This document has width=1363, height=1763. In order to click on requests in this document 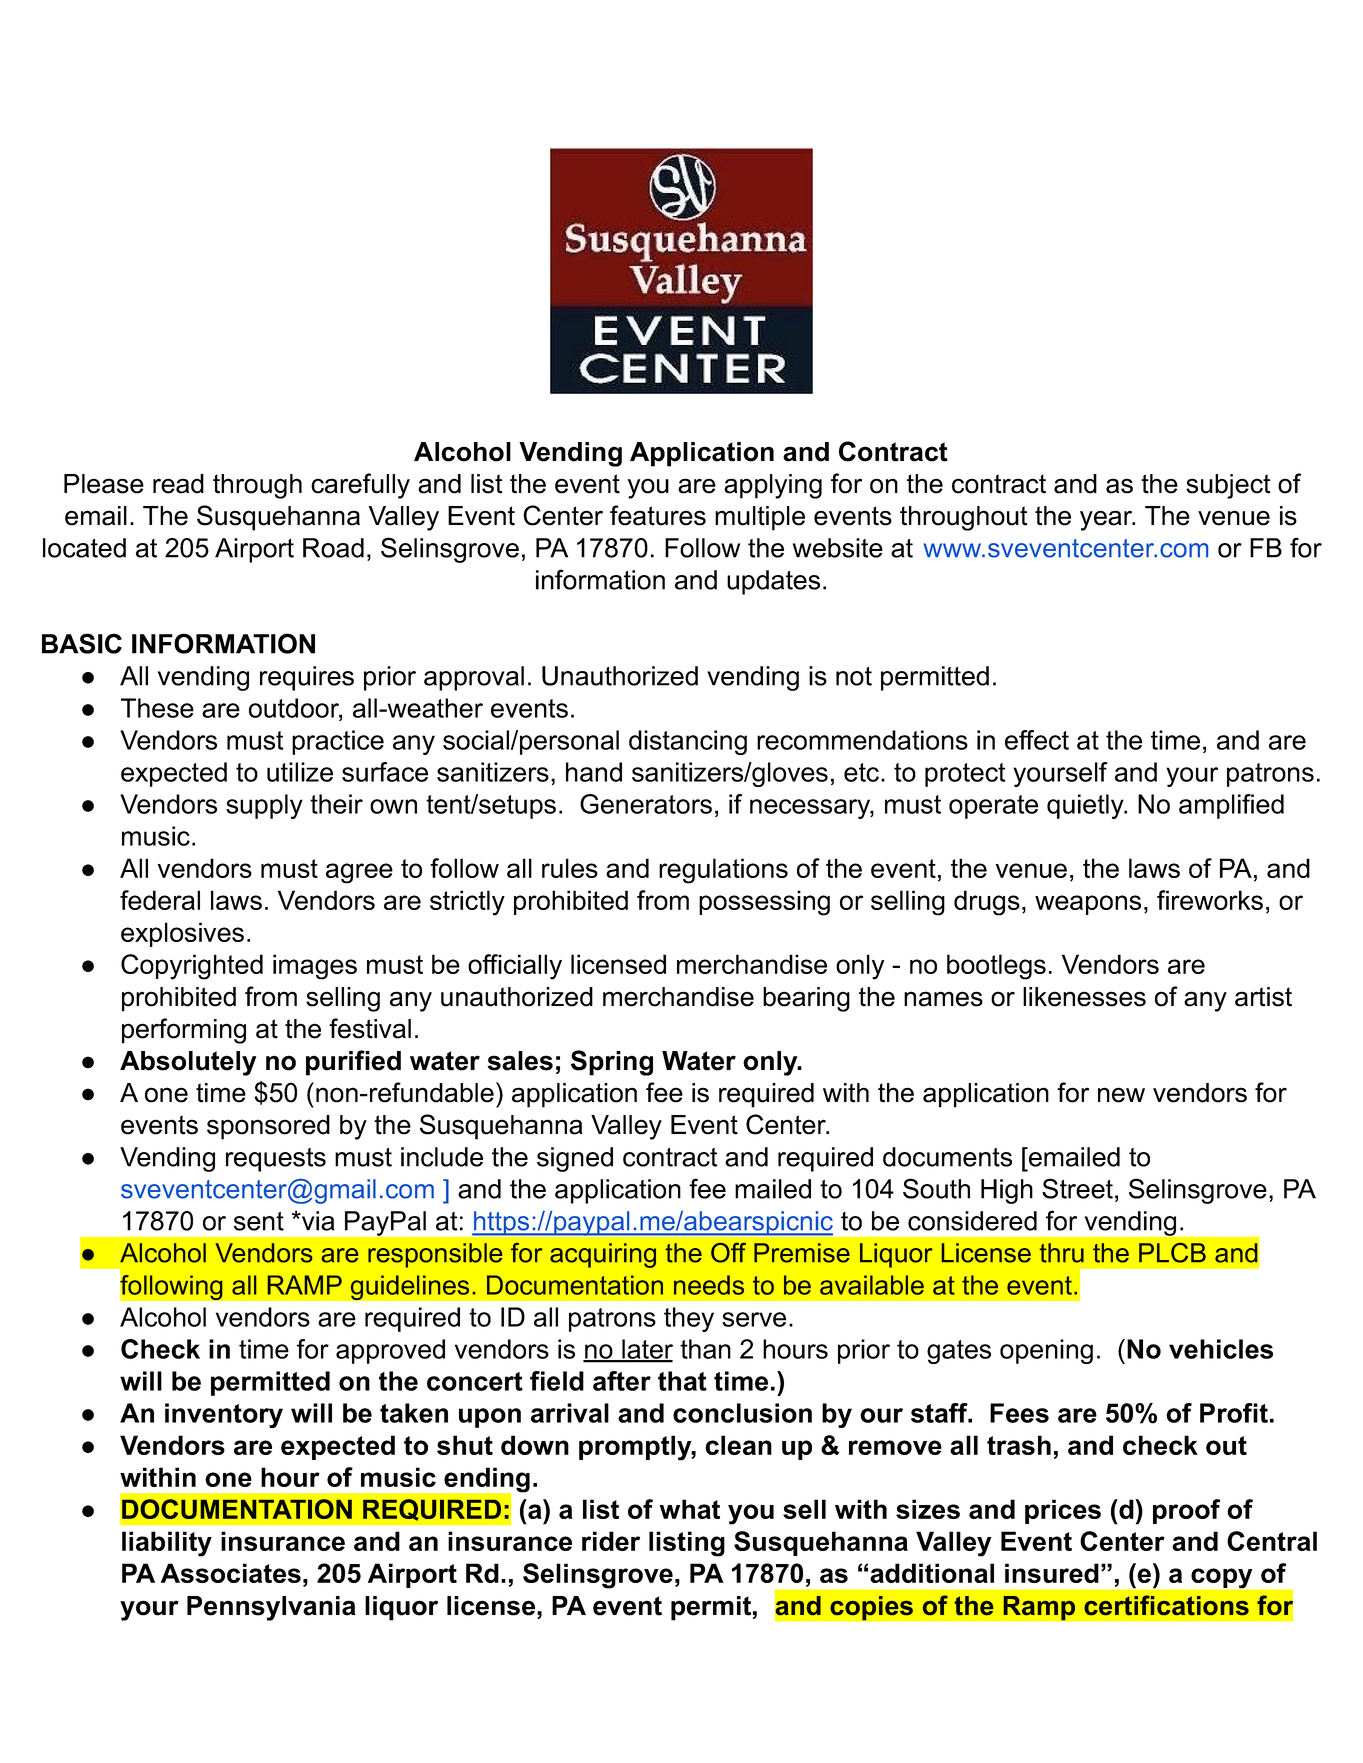, I will do `click(276, 1160)`.
